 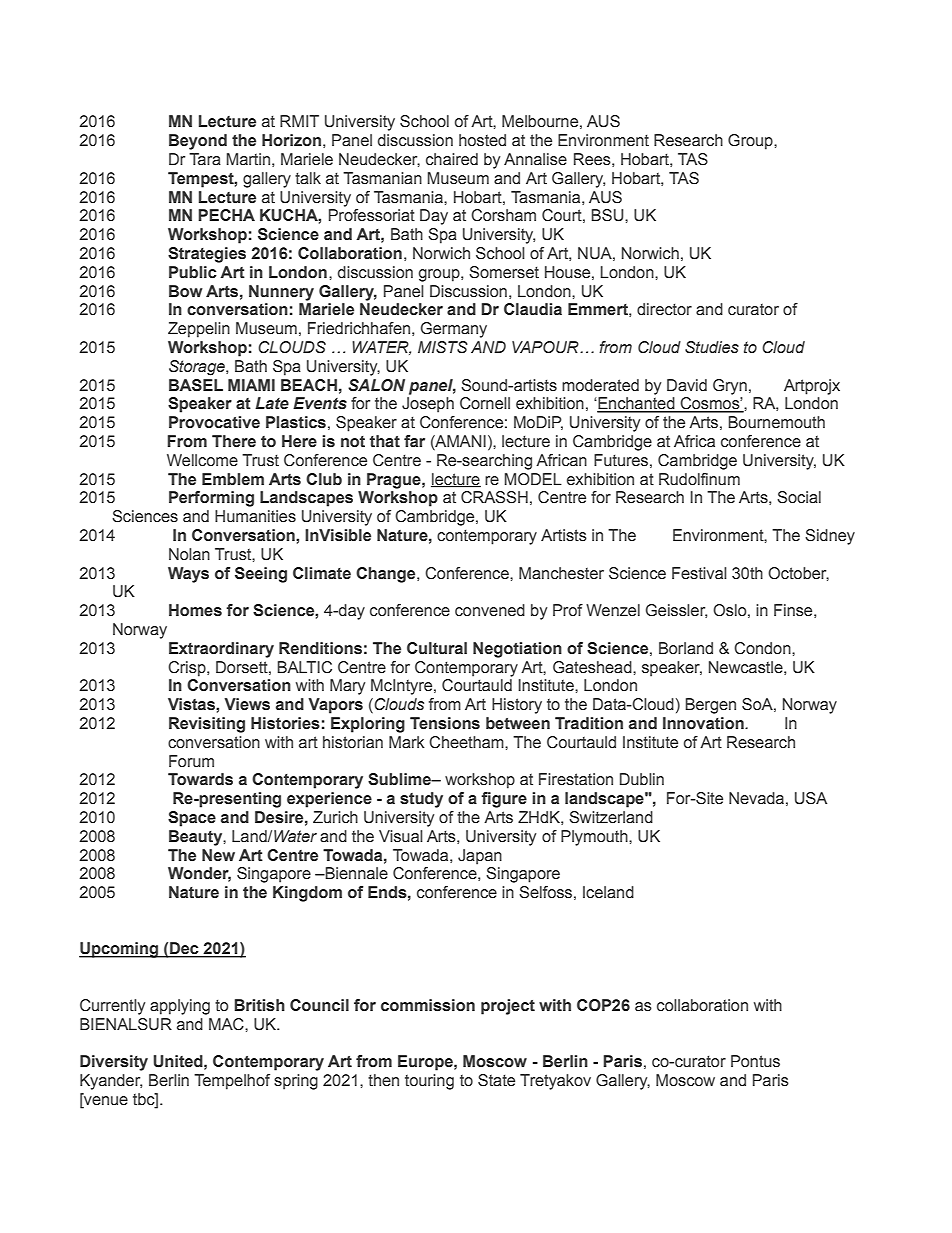 I want to click on Homes, so click(x=195, y=610).
